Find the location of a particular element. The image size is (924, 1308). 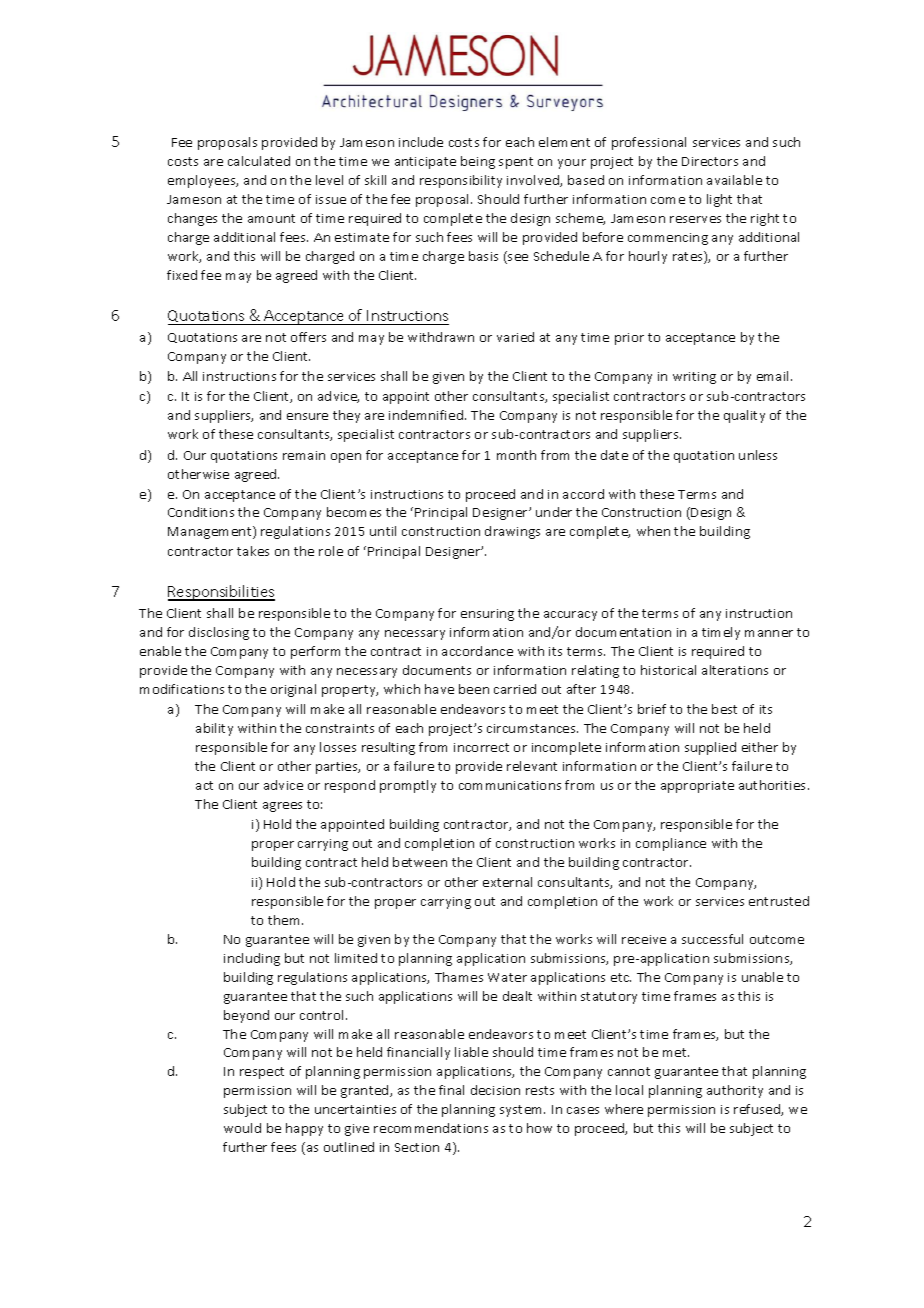

calculated is located at coordinates (259, 161).
